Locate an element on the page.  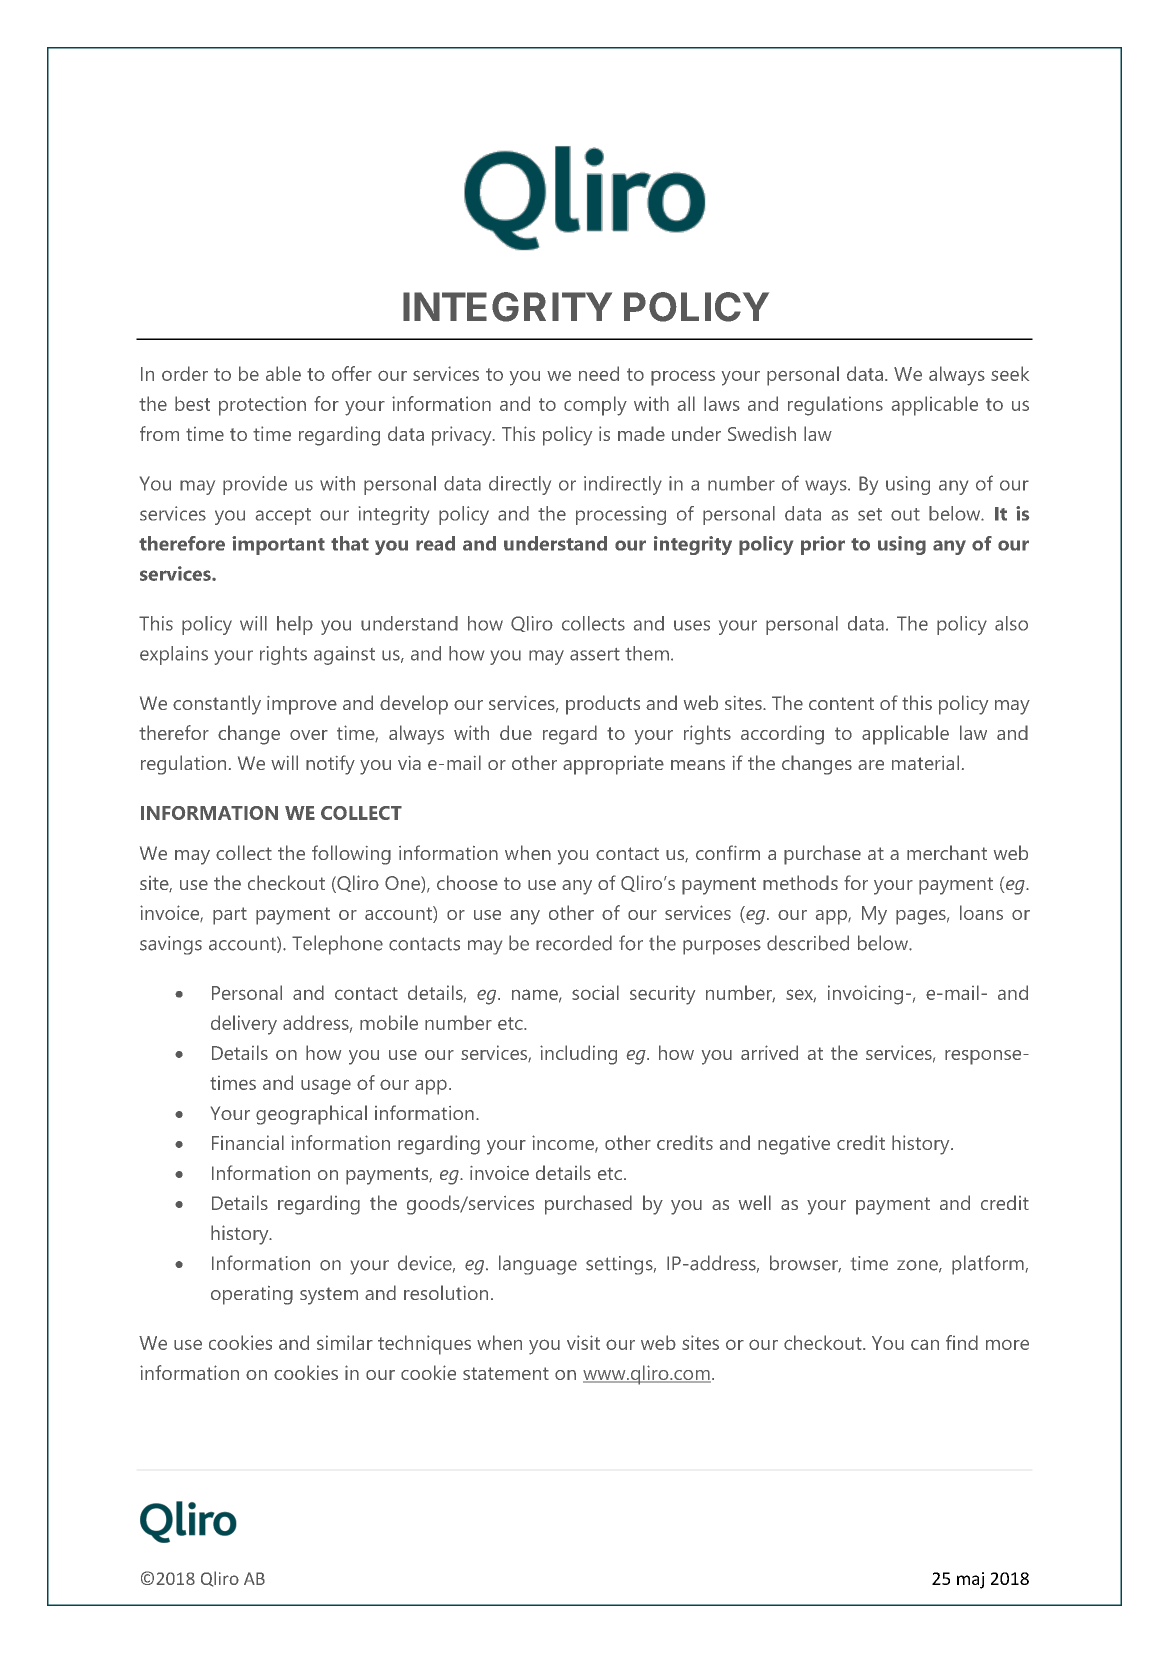
Financial is located at coordinates (248, 1142).
